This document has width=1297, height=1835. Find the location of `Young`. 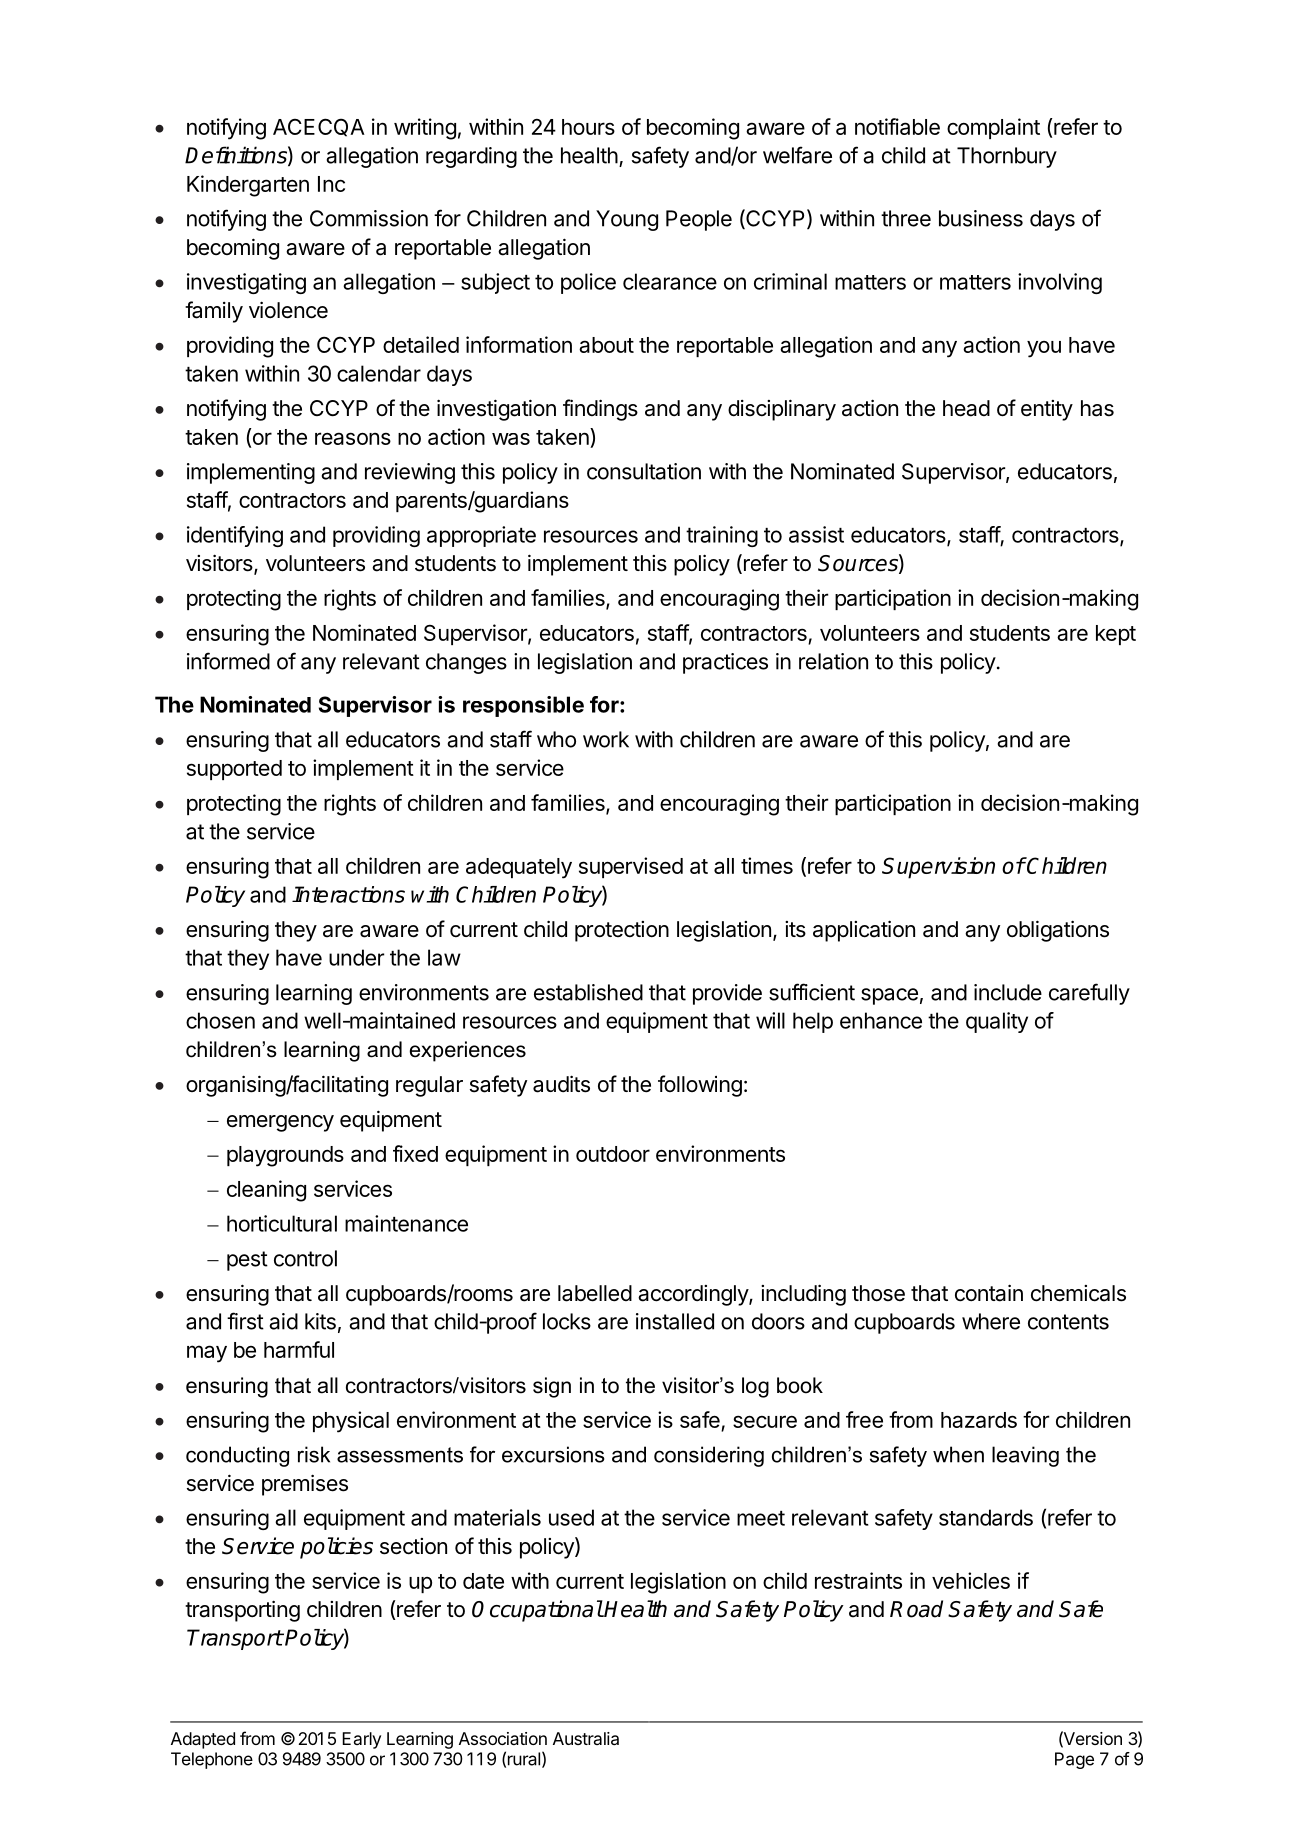

Young is located at coordinates (627, 220).
